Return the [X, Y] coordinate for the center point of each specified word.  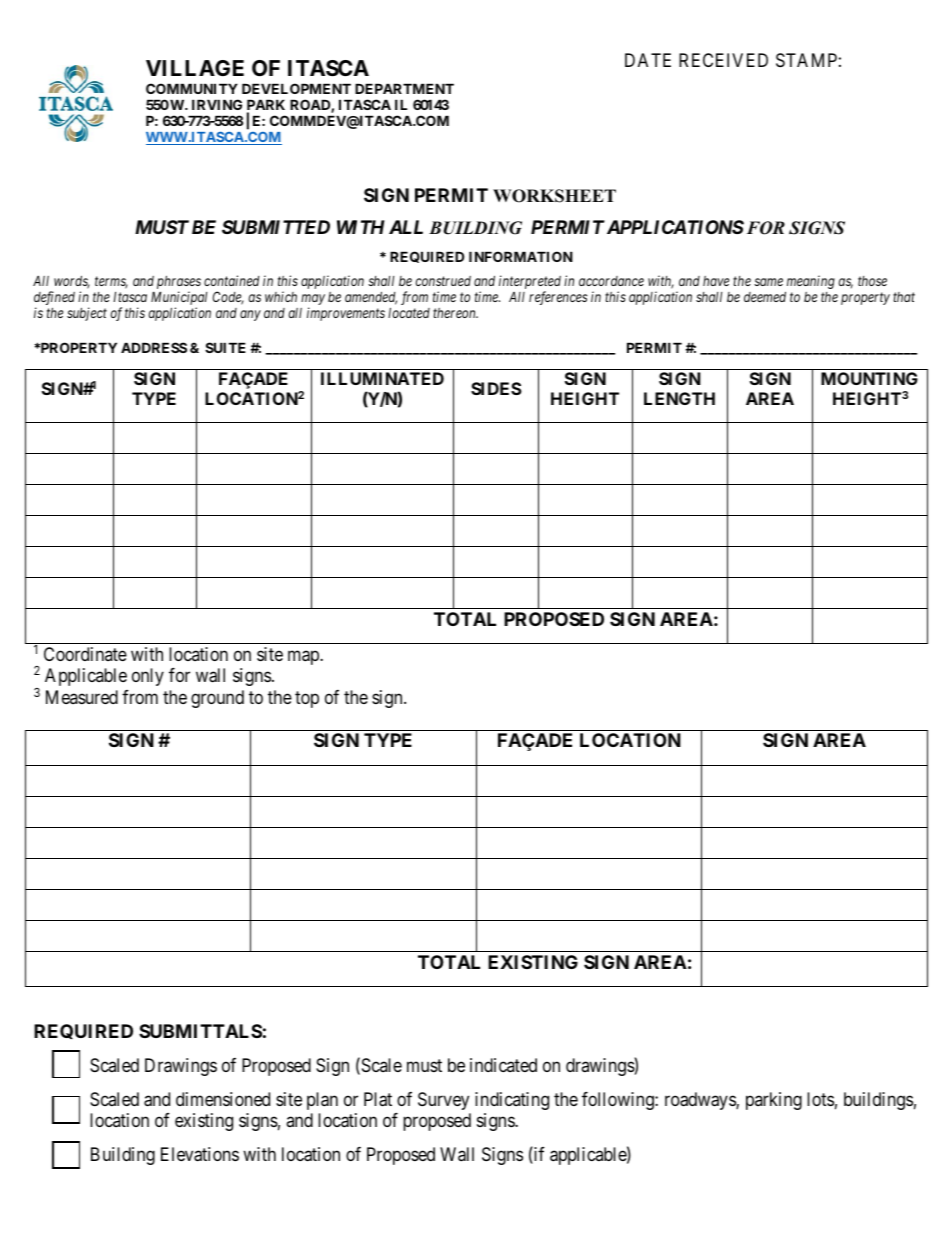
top [307, 699]
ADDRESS [154, 347]
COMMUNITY [192, 88]
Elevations [200, 1154]
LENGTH [679, 398]
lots [820, 1099]
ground [217, 699]
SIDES [496, 388]
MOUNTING [869, 378]
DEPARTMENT [404, 88]
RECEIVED [723, 60]
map [304, 657]
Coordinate [85, 654]
